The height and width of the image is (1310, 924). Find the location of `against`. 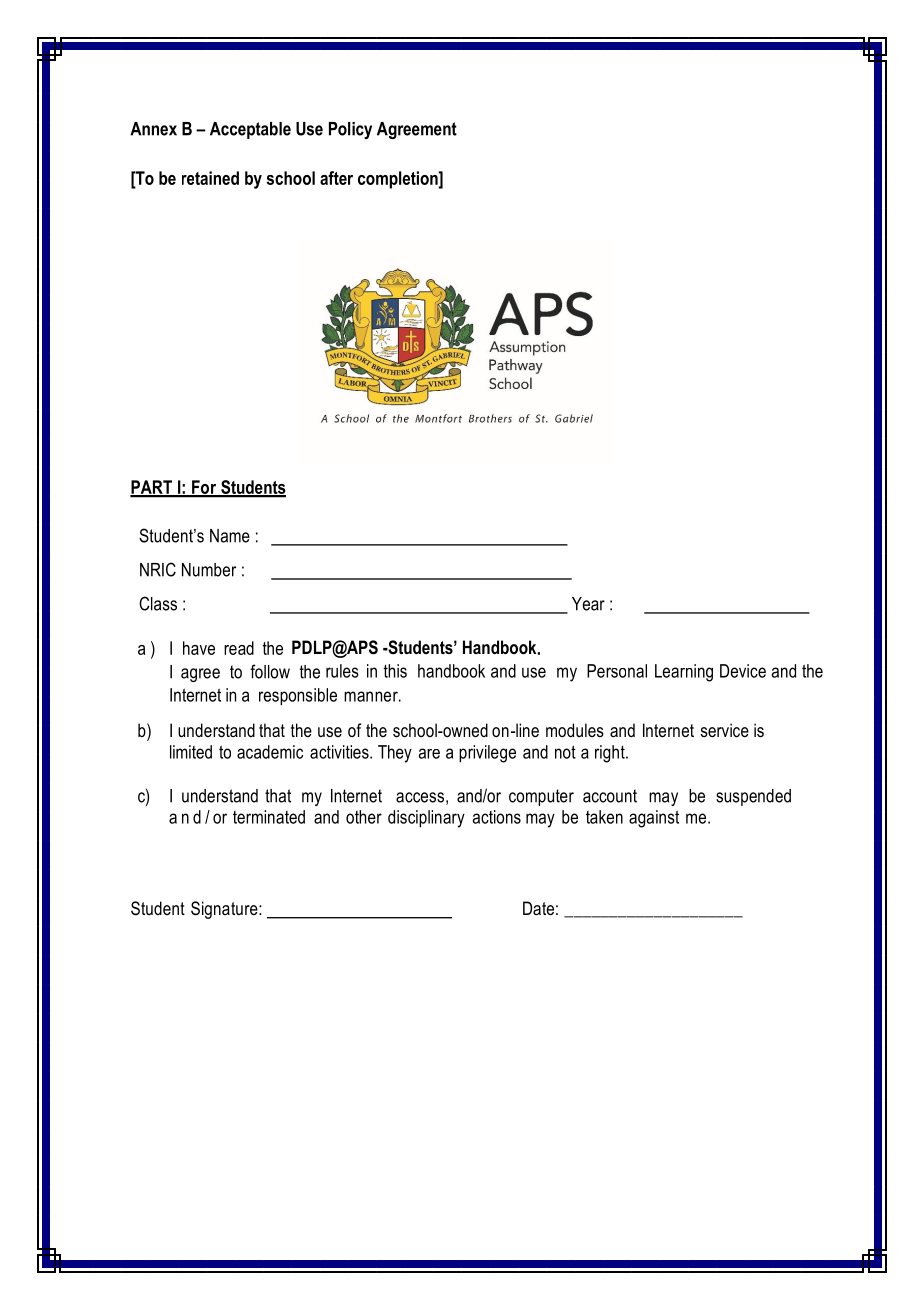

against is located at coordinates (654, 819).
